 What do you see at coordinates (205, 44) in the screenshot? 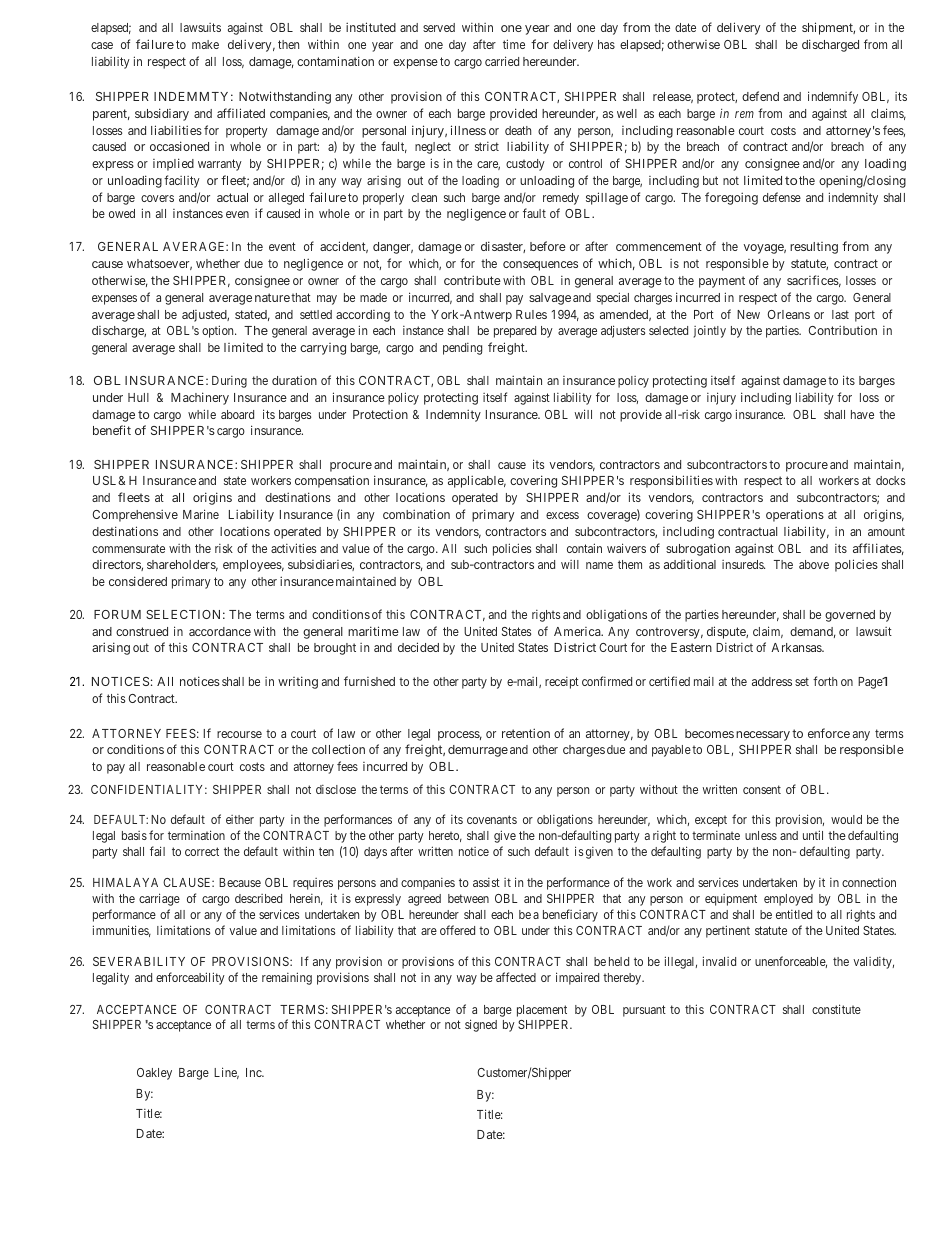
I see `make` at bounding box center [205, 44].
